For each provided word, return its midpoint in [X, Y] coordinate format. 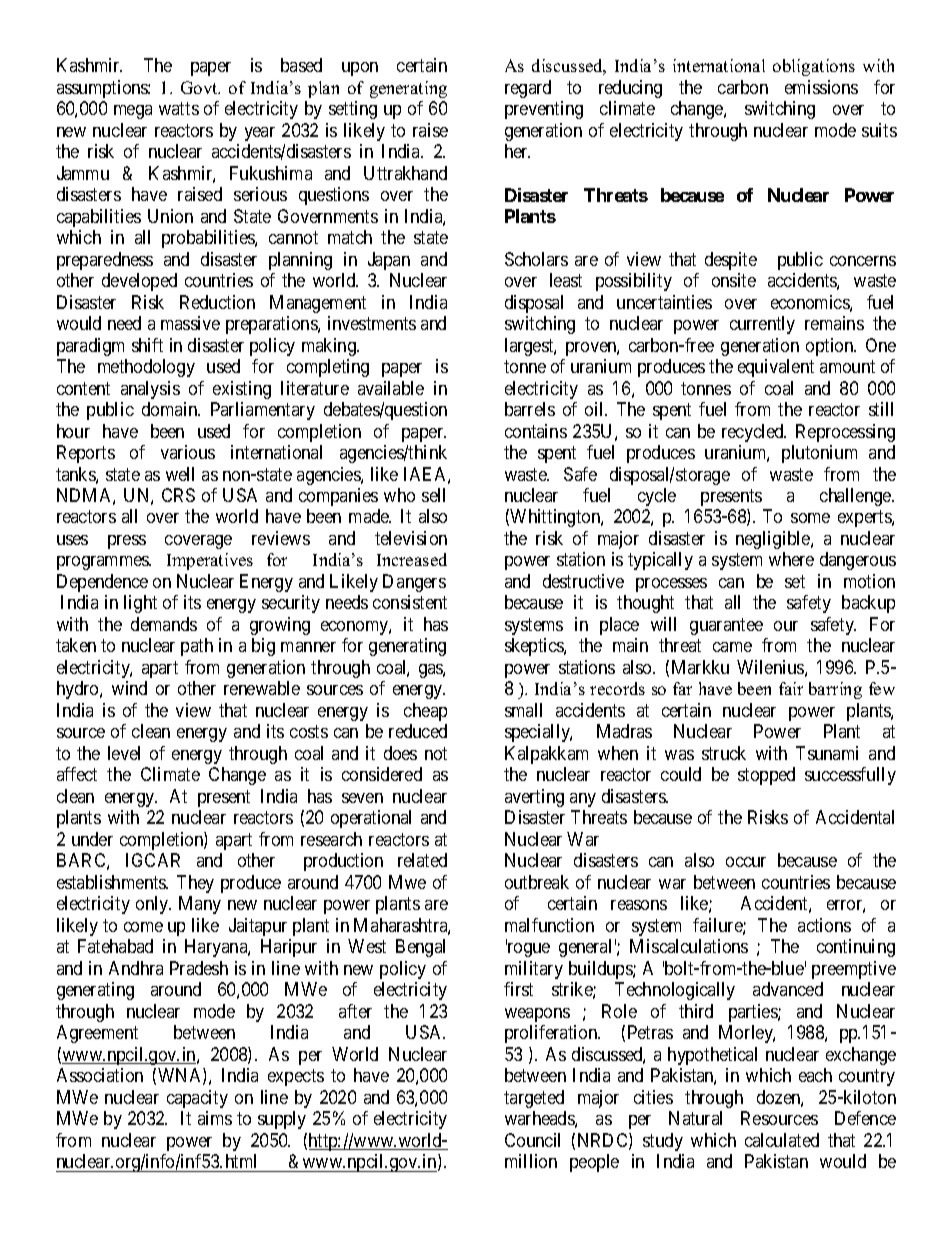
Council [532, 1140]
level [124, 753]
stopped [766, 776]
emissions [821, 87]
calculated [782, 1140]
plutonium [819, 454]
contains [536, 431]
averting [534, 798]
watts [179, 109]
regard [528, 89]
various [188, 452]
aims [215, 1118]
